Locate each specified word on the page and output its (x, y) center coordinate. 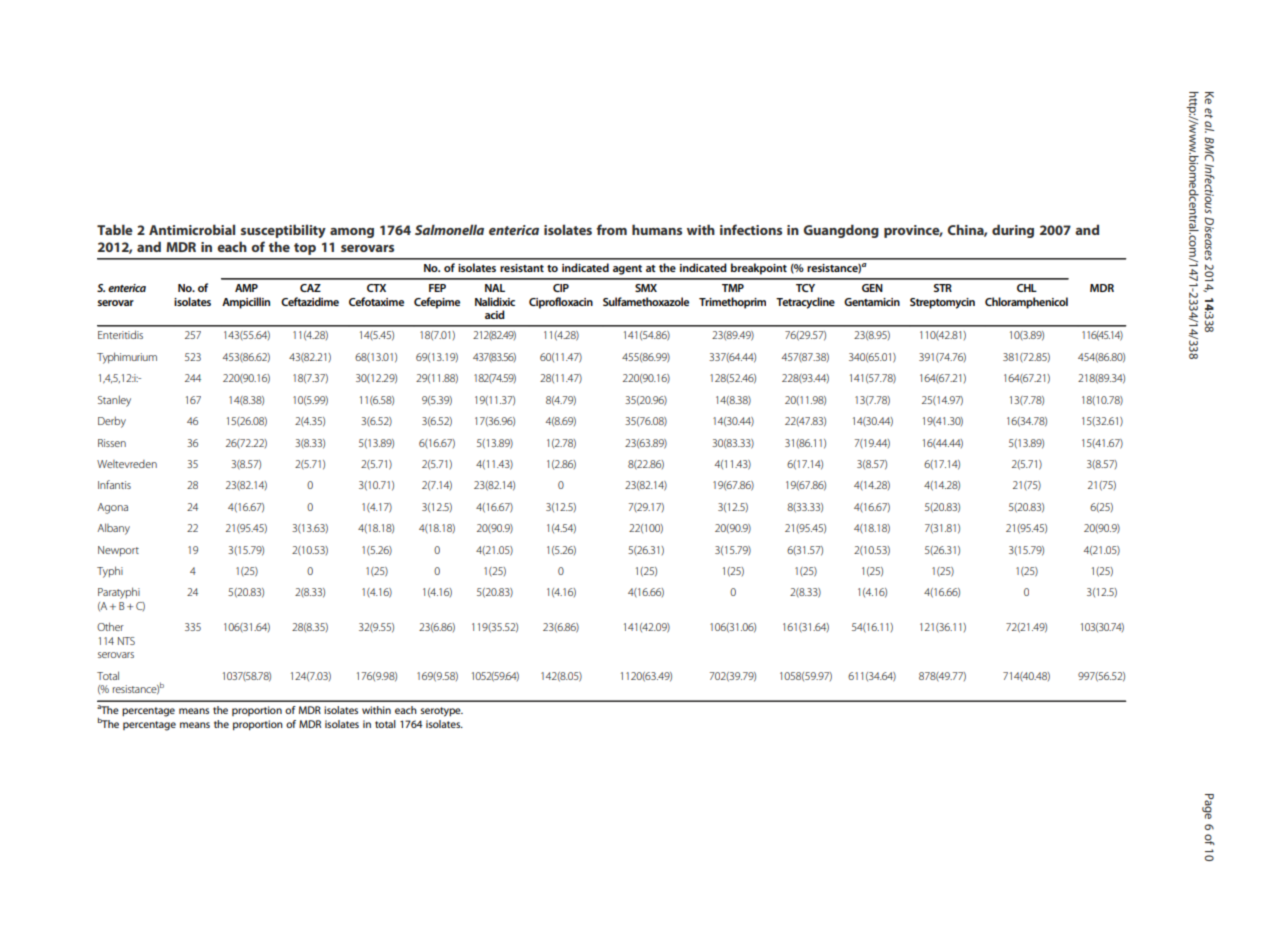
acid (495, 314)
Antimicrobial (192, 229)
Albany (113, 529)
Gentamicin (872, 302)
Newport (118, 551)
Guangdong (841, 231)
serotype (442, 712)
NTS (126, 641)
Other (110, 626)
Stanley (114, 401)
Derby (112, 422)
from (611, 229)
